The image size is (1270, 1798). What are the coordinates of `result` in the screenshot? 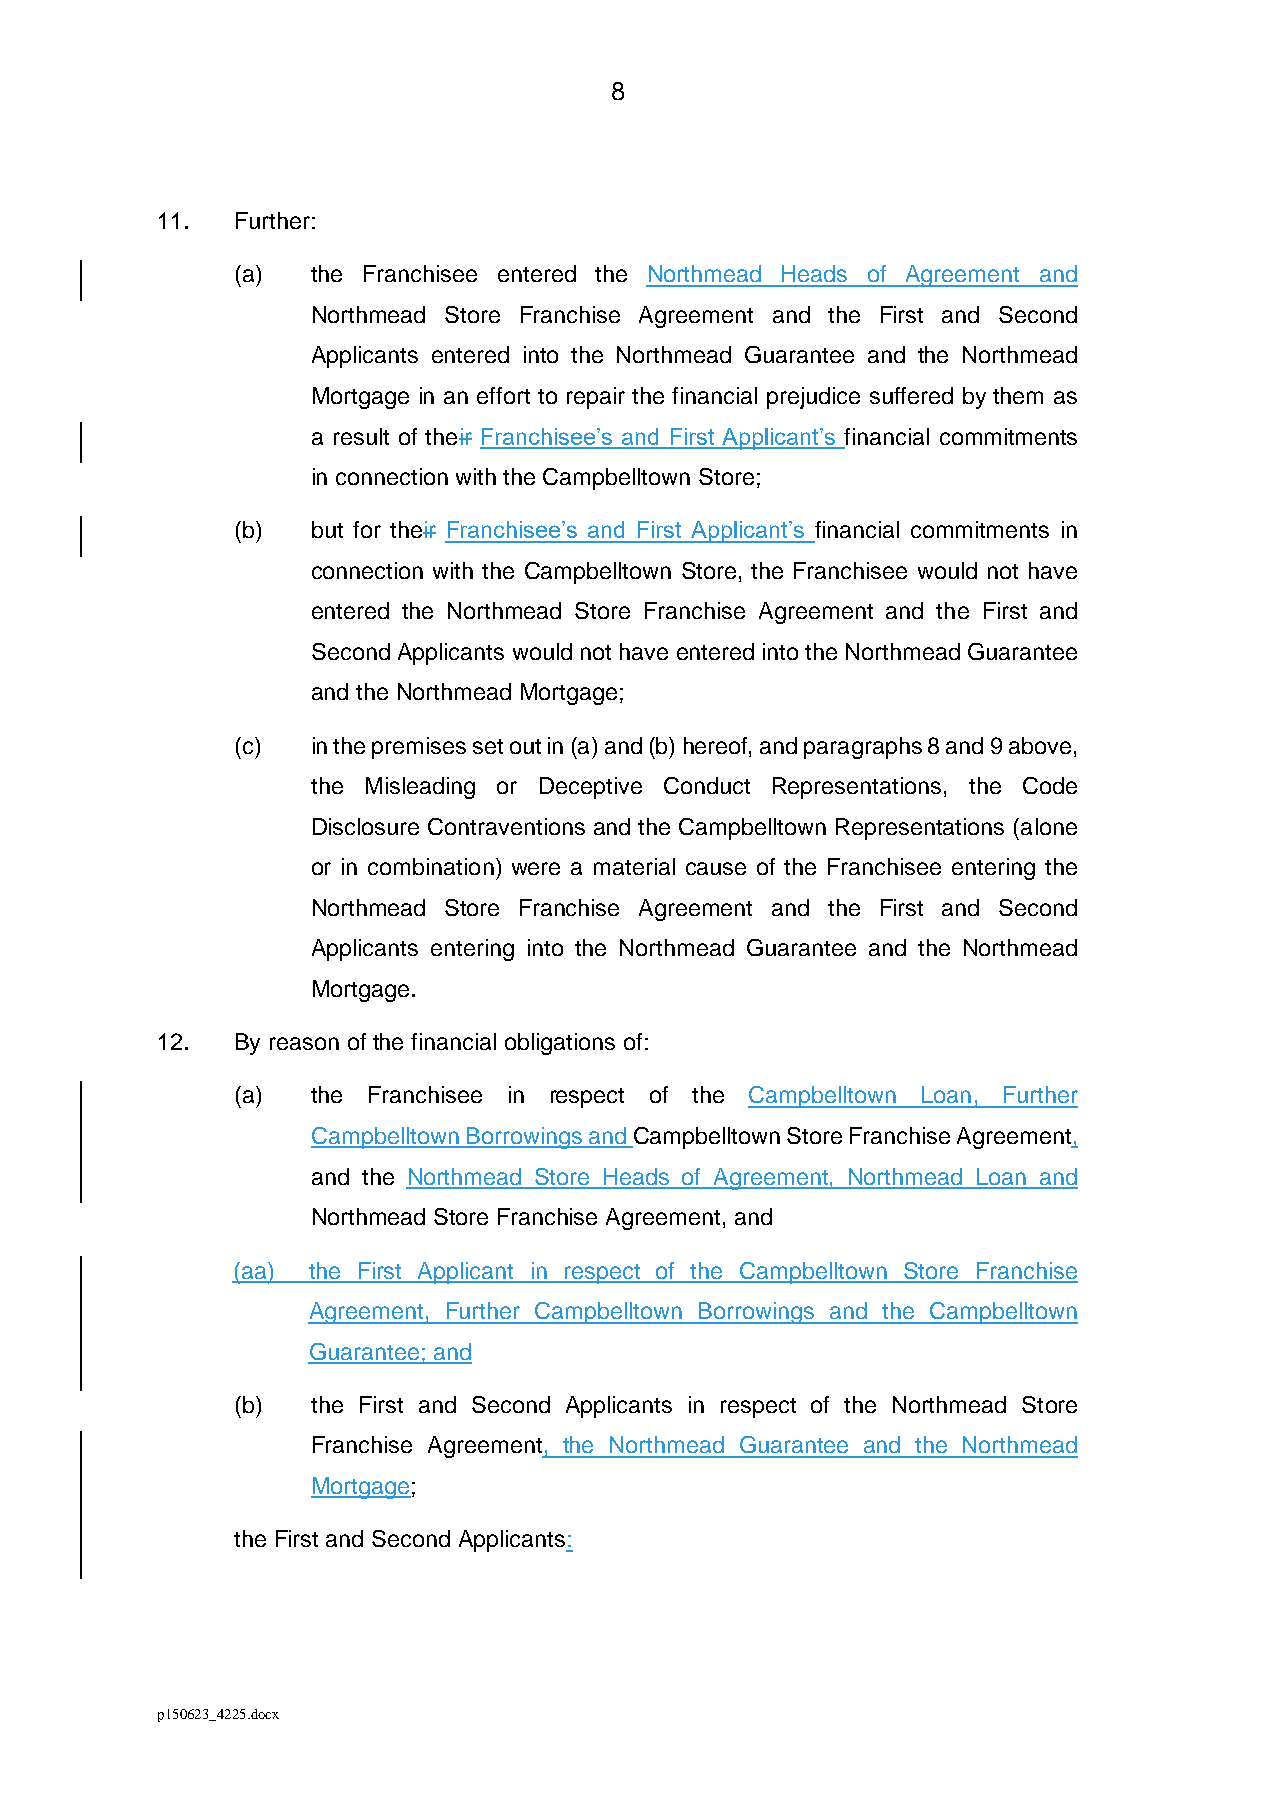 It's located at (361, 436).
